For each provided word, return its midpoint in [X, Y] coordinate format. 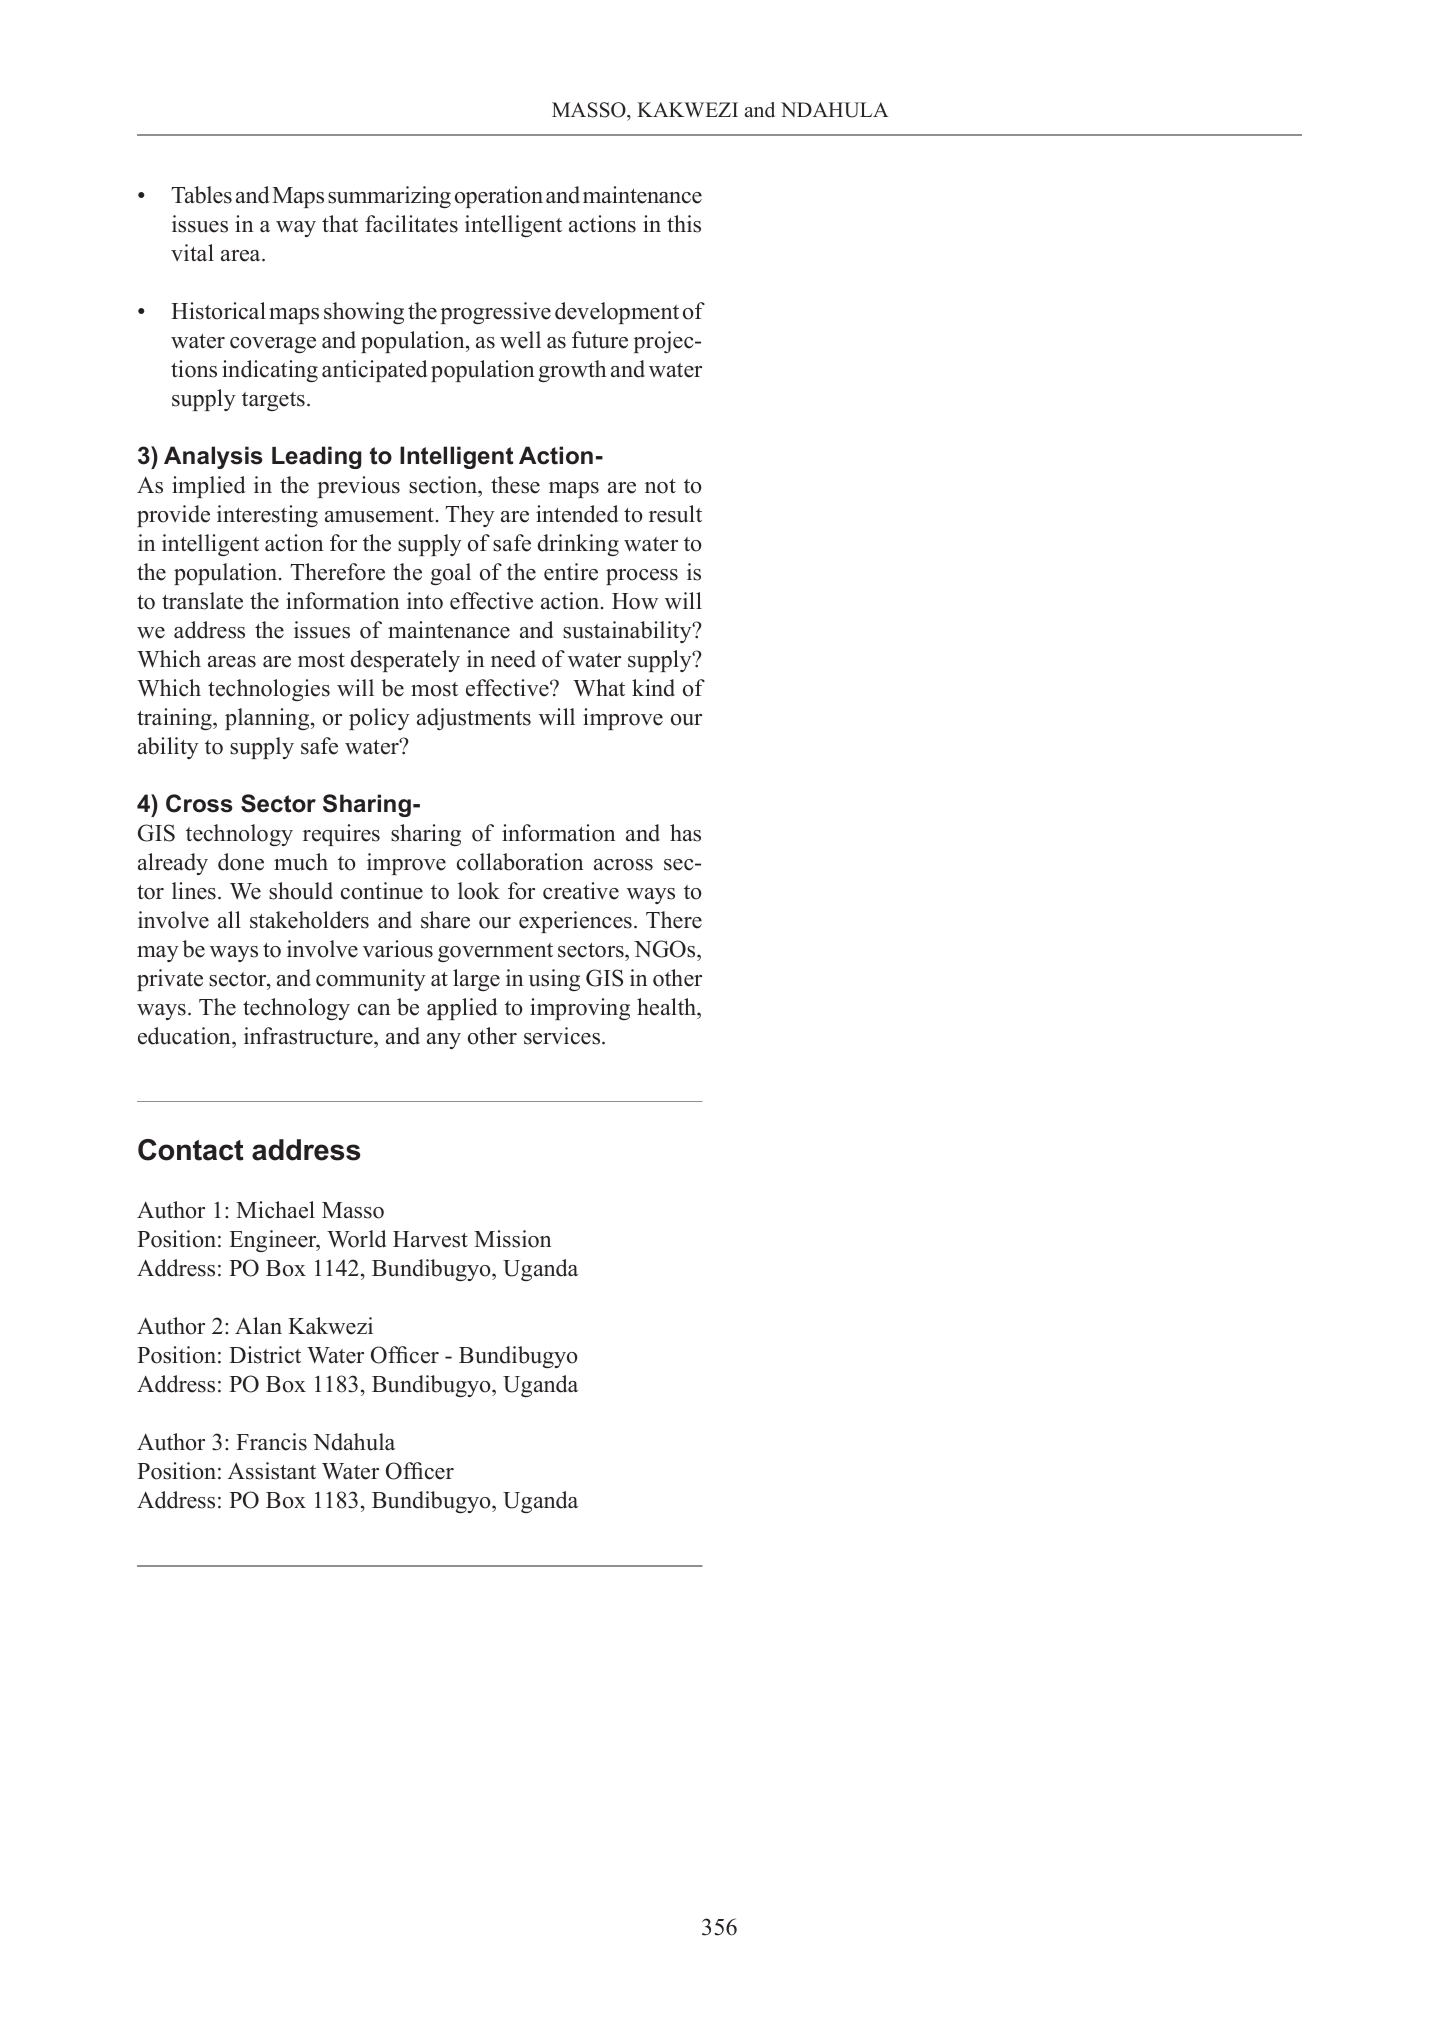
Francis [271, 1442]
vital [192, 252]
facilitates [411, 224]
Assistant [272, 1471]
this [684, 224]
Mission [512, 1239]
